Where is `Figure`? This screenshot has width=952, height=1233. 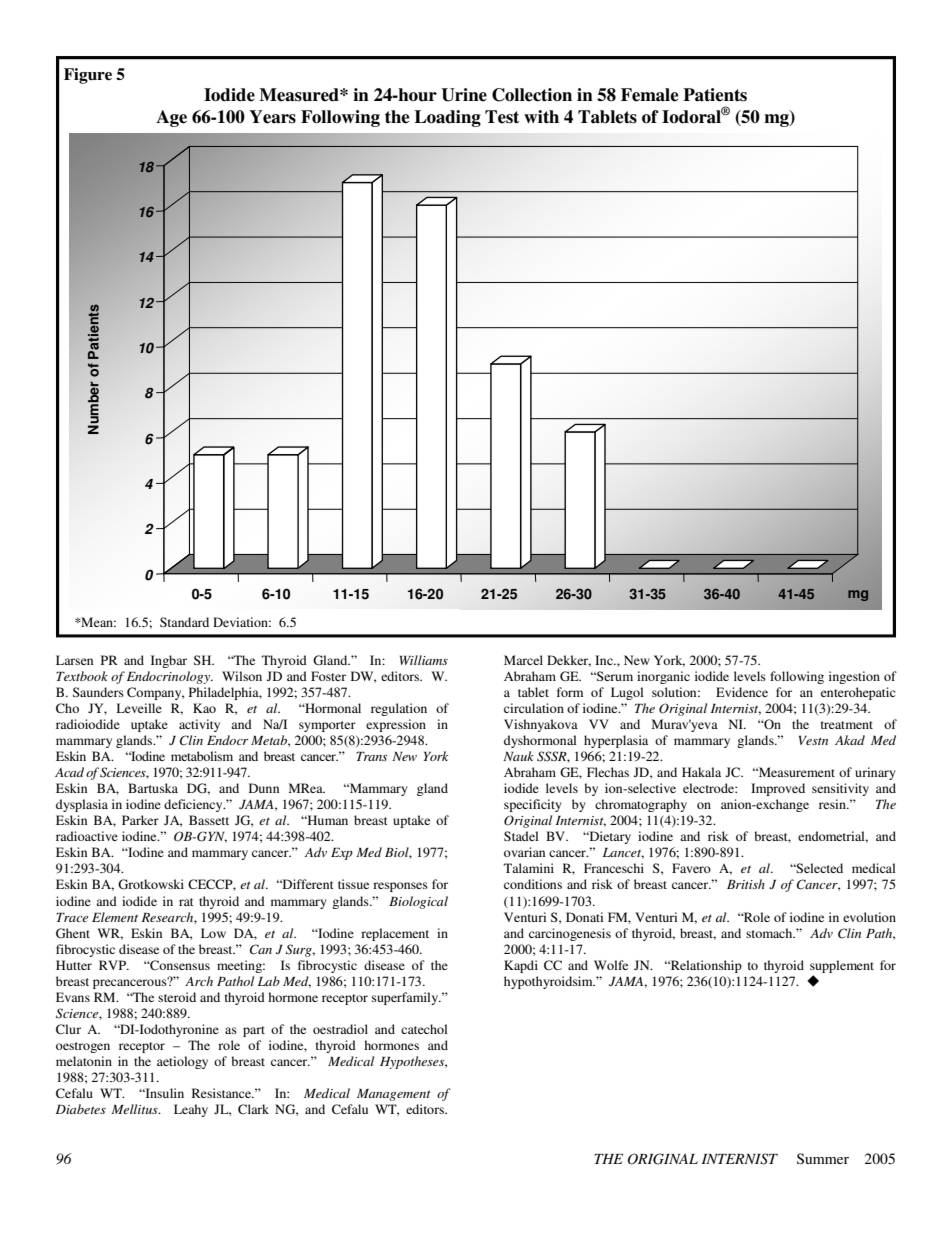
Figure is located at coordinates (88, 76).
